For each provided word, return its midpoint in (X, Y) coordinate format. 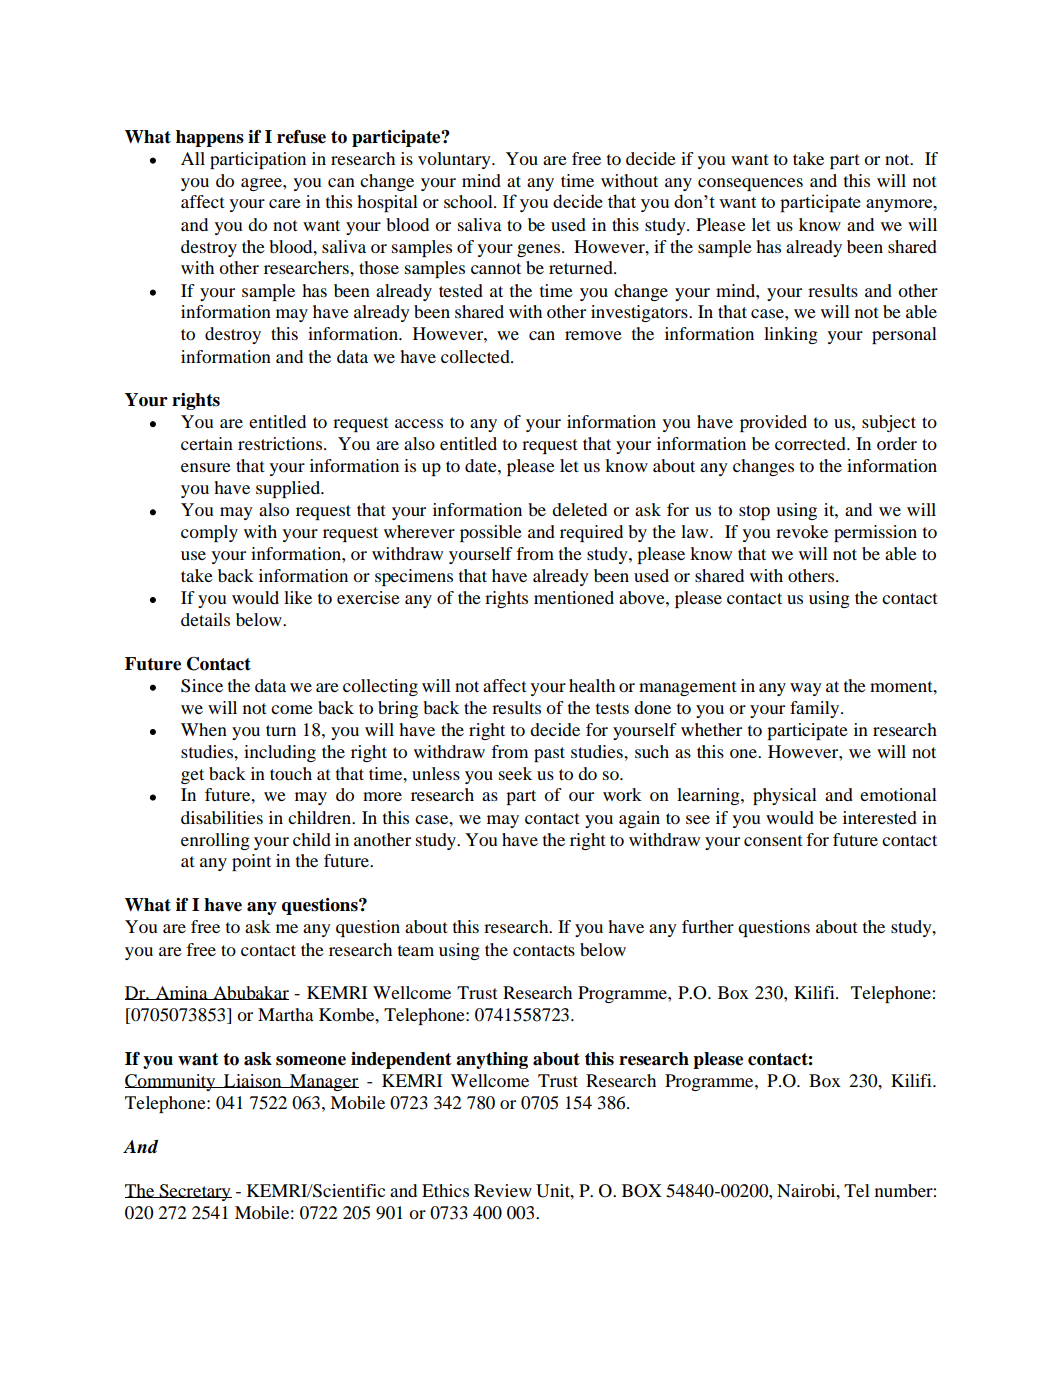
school (469, 201)
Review (503, 1190)
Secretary (195, 1192)
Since (202, 686)
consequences (750, 184)
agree (262, 184)
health (592, 685)
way (806, 689)
